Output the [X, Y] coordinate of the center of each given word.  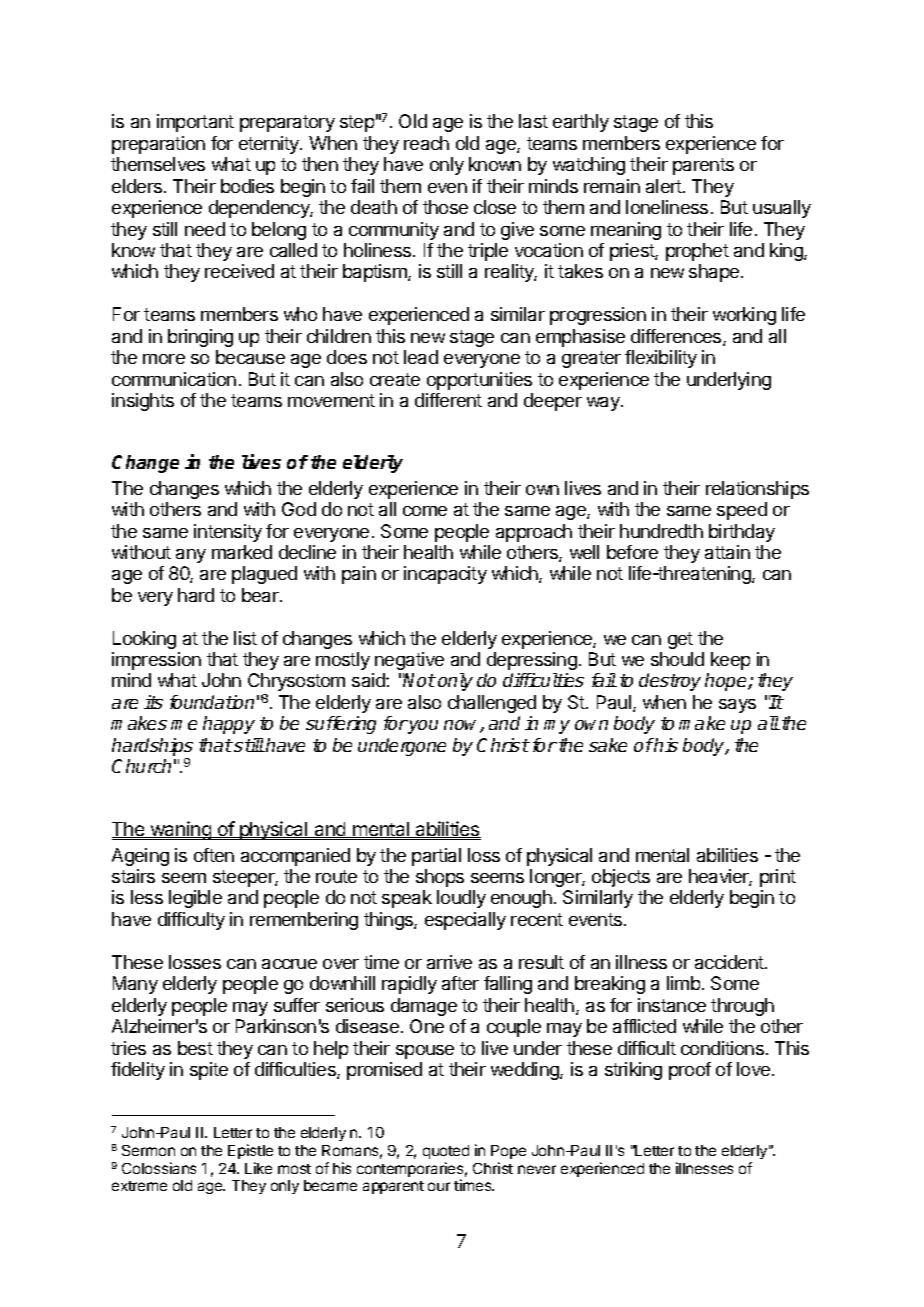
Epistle [250, 1151]
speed [742, 511]
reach [426, 143]
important [195, 123]
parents [703, 166]
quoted [446, 1152]
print [778, 878]
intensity [228, 533]
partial [436, 857]
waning [180, 830]
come [425, 511]
